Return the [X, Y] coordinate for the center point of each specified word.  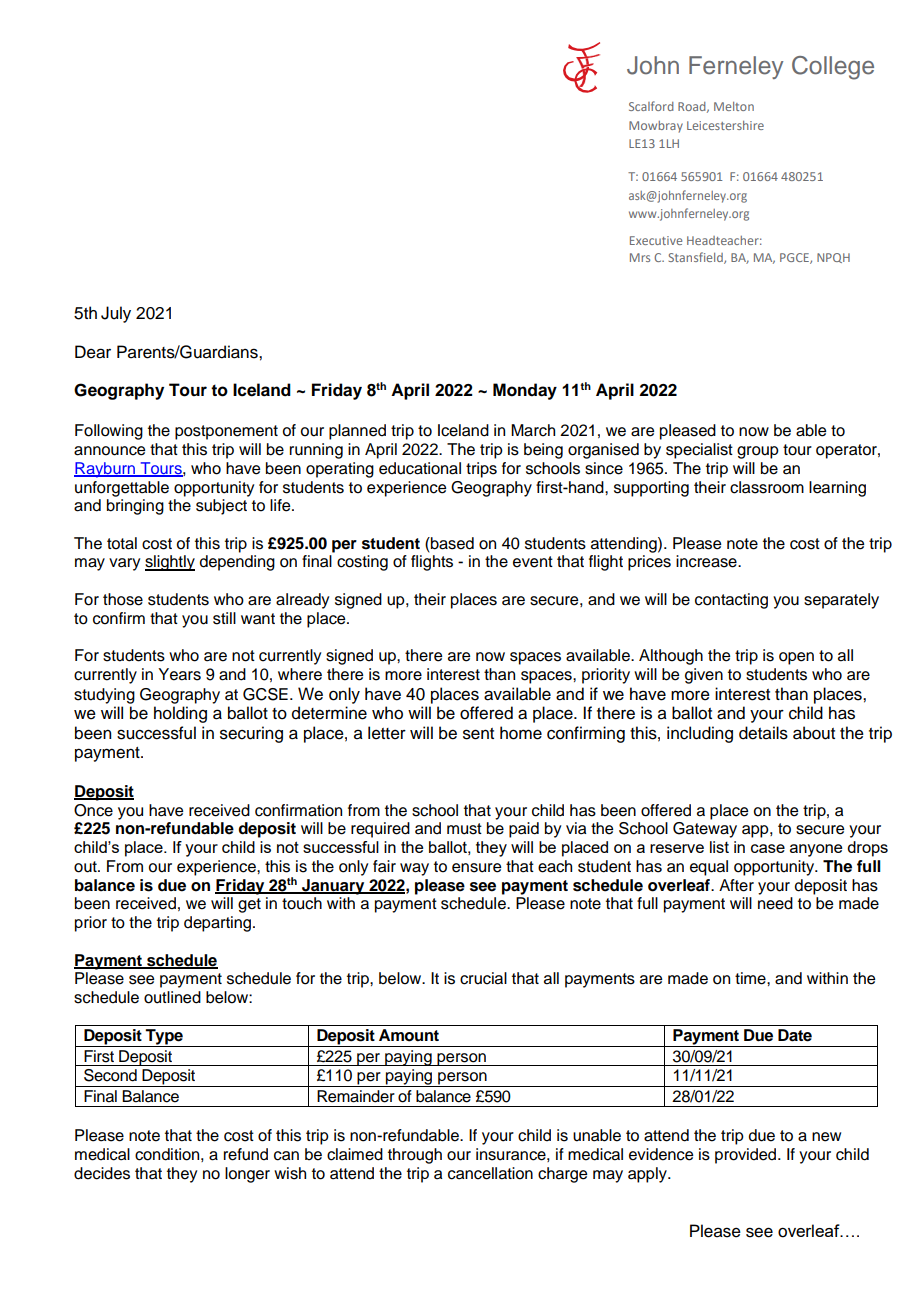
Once [93, 810]
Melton [734, 106]
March [533, 430]
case [768, 848]
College [833, 68]
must [464, 829]
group [758, 452]
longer [247, 1175]
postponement [226, 432]
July [116, 314]
